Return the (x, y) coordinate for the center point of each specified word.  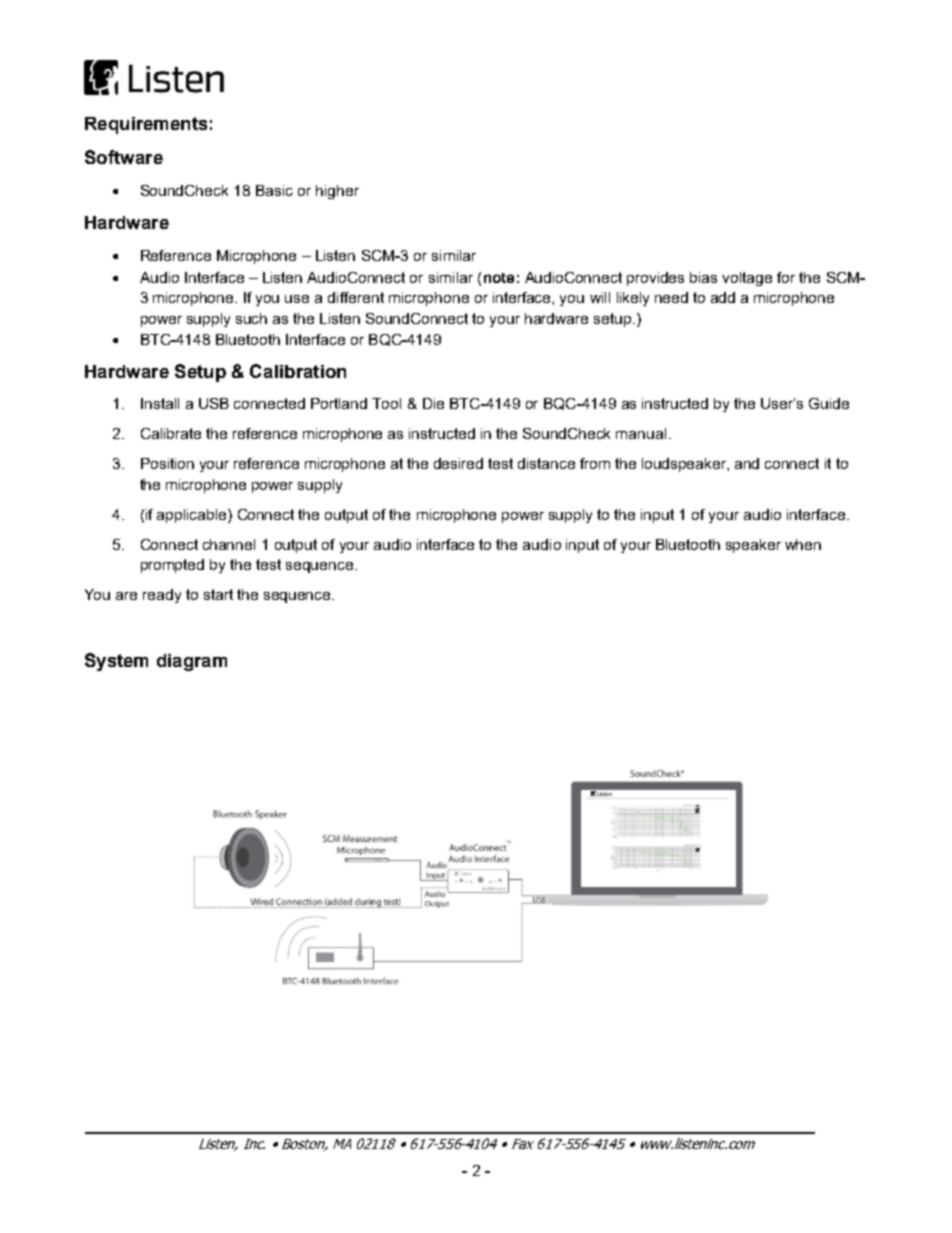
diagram (192, 662)
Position (167, 463)
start (218, 594)
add (723, 297)
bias (703, 277)
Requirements (146, 125)
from (595, 463)
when (803, 544)
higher (337, 192)
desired (458, 463)
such (251, 318)
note (499, 278)
